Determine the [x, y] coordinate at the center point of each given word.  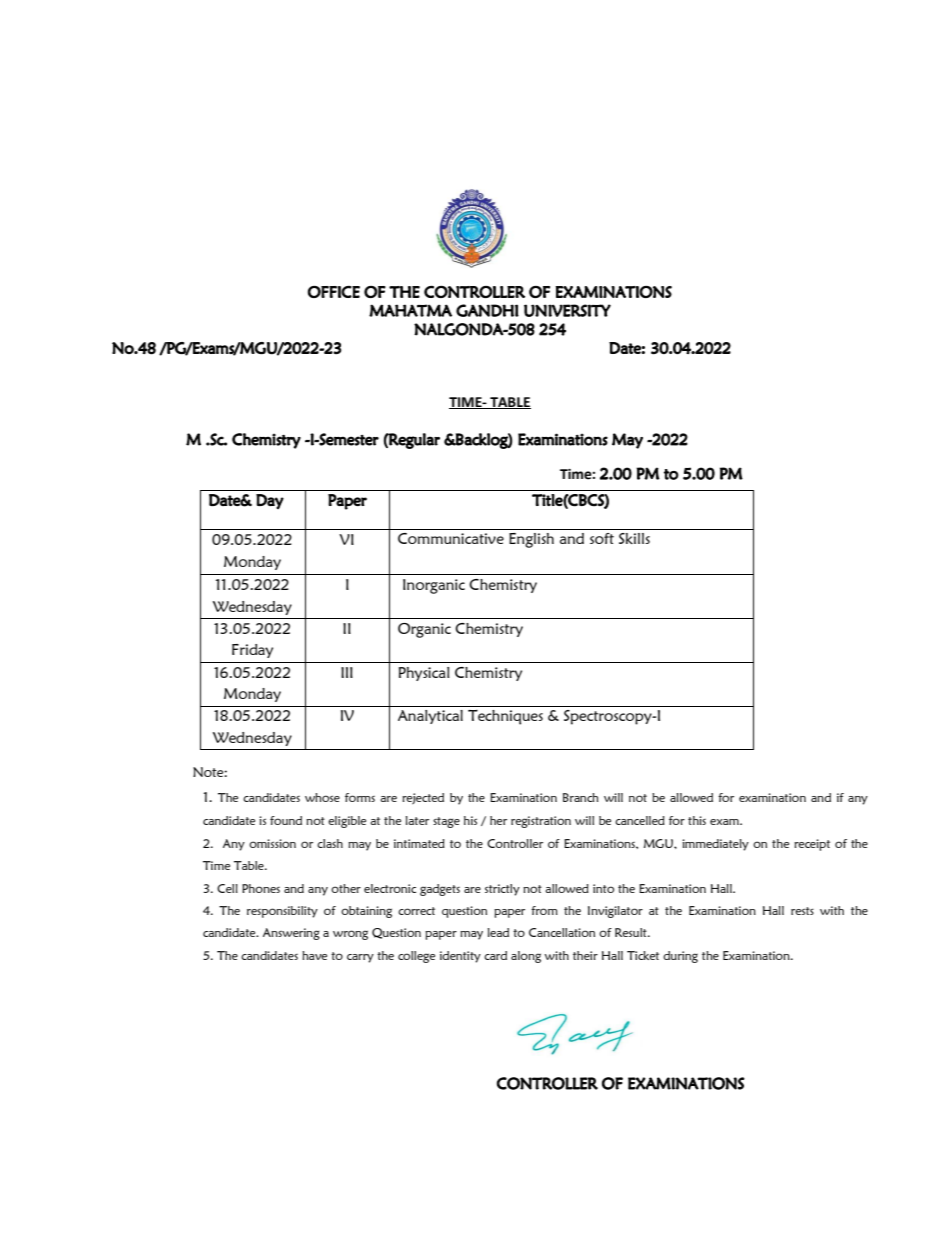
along [526, 957]
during [680, 957]
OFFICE [334, 292]
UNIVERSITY [567, 310]
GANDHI [487, 310]
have [314, 955]
